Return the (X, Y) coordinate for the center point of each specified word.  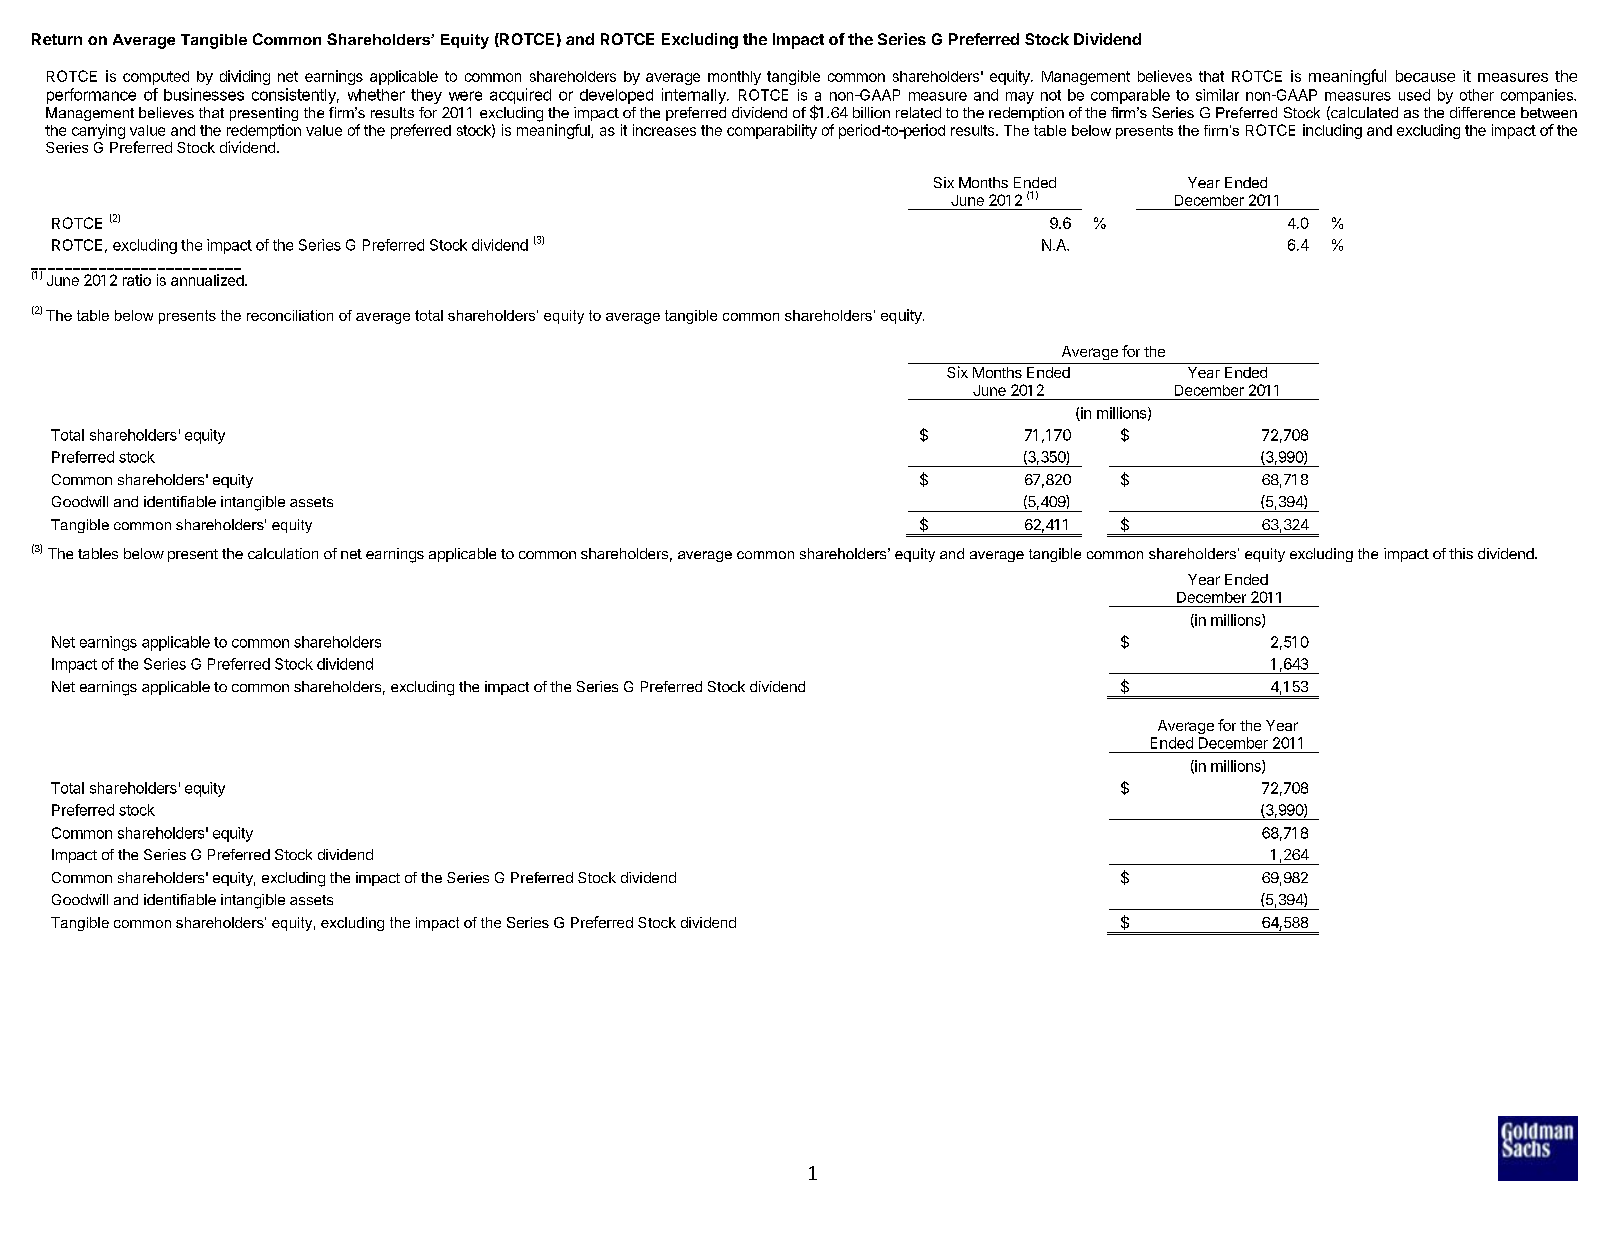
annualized (208, 280)
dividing (245, 77)
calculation (283, 553)
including (1332, 131)
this (1461, 553)
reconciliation (290, 315)
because (1425, 76)
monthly (734, 78)
